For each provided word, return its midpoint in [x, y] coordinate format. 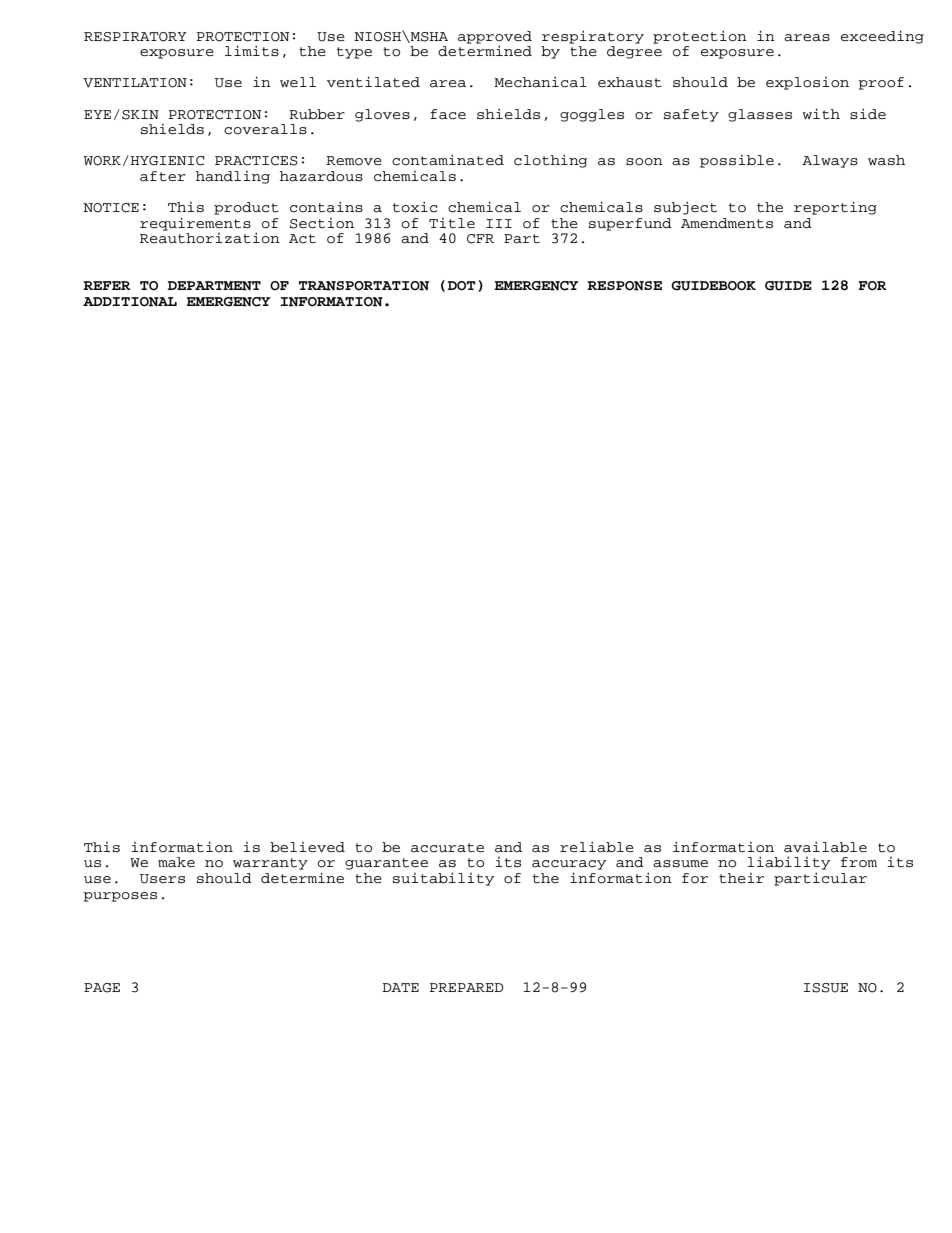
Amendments [727, 223]
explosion [807, 83]
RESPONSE [624, 286]
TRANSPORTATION [364, 286]
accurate [447, 848]
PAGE [102, 988]
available [825, 847]
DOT [461, 286]
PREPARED [467, 987]
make [176, 862]
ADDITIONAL [130, 302]
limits [252, 51]
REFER [107, 285]
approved [495, 37]
